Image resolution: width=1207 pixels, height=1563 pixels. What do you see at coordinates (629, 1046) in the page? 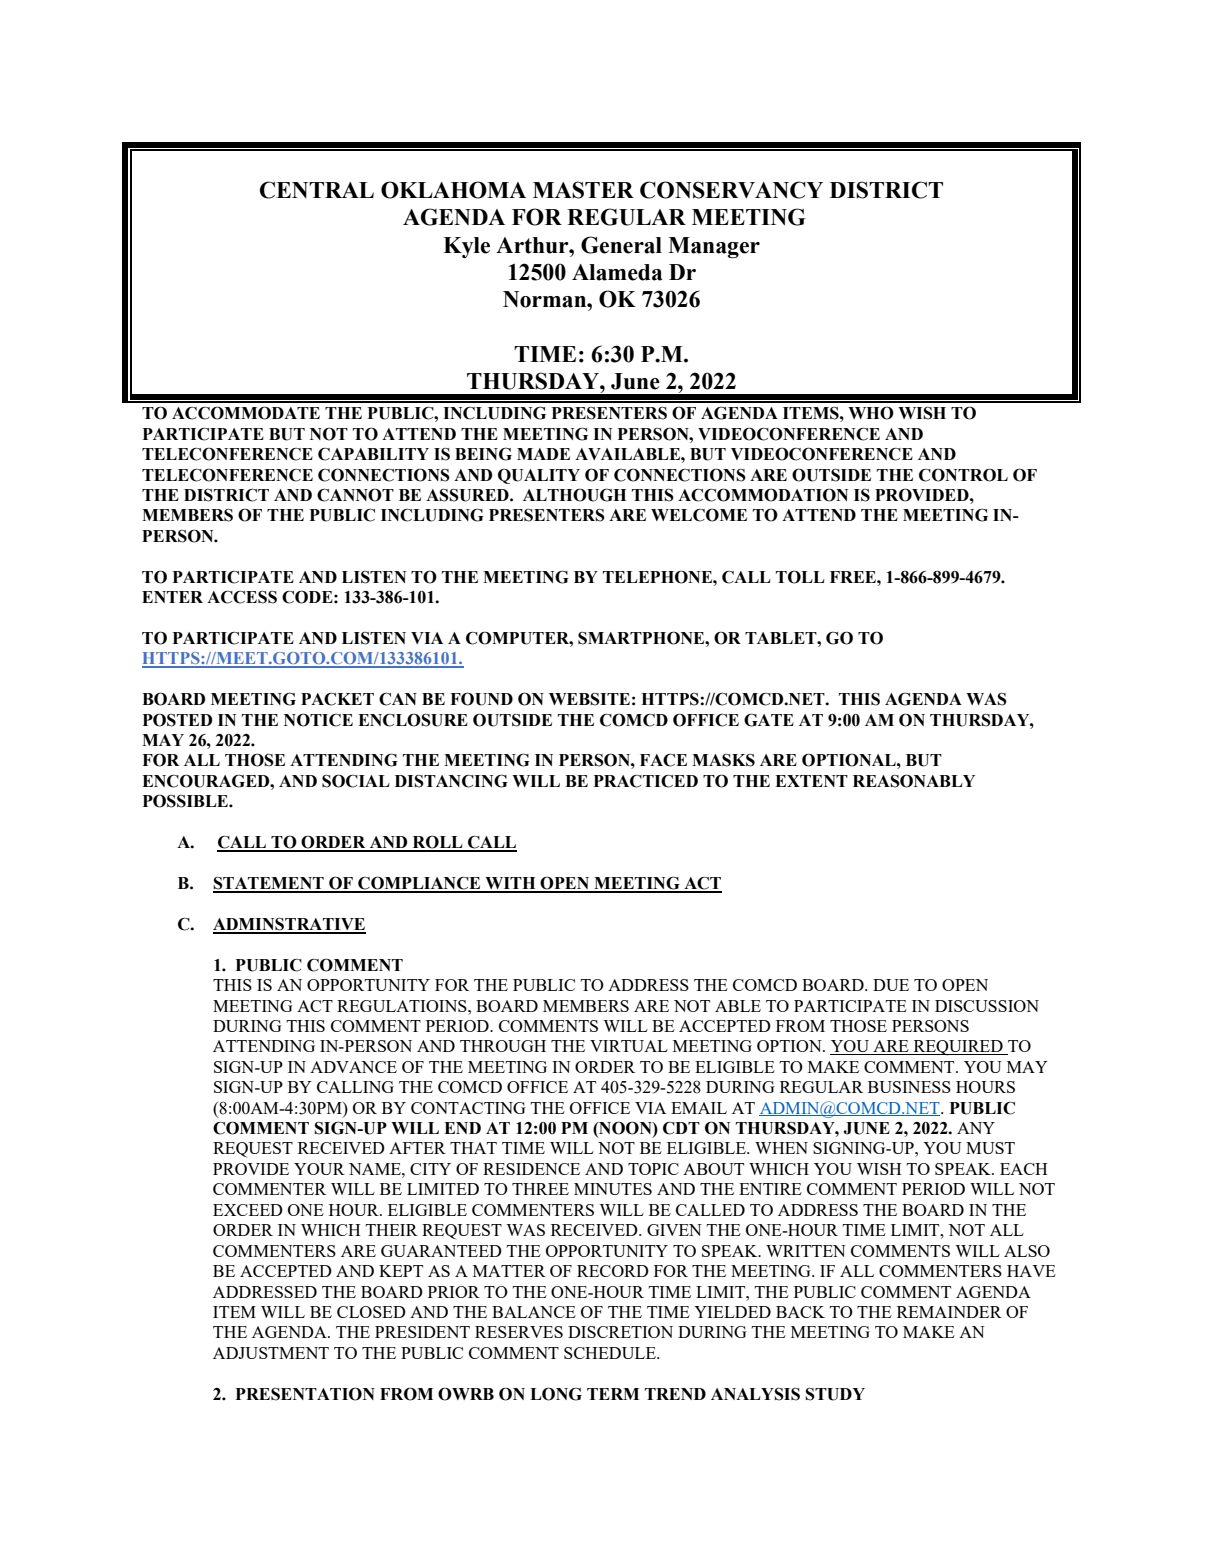
I see `VIRTUAL` at bounding box center [629, 1046].
